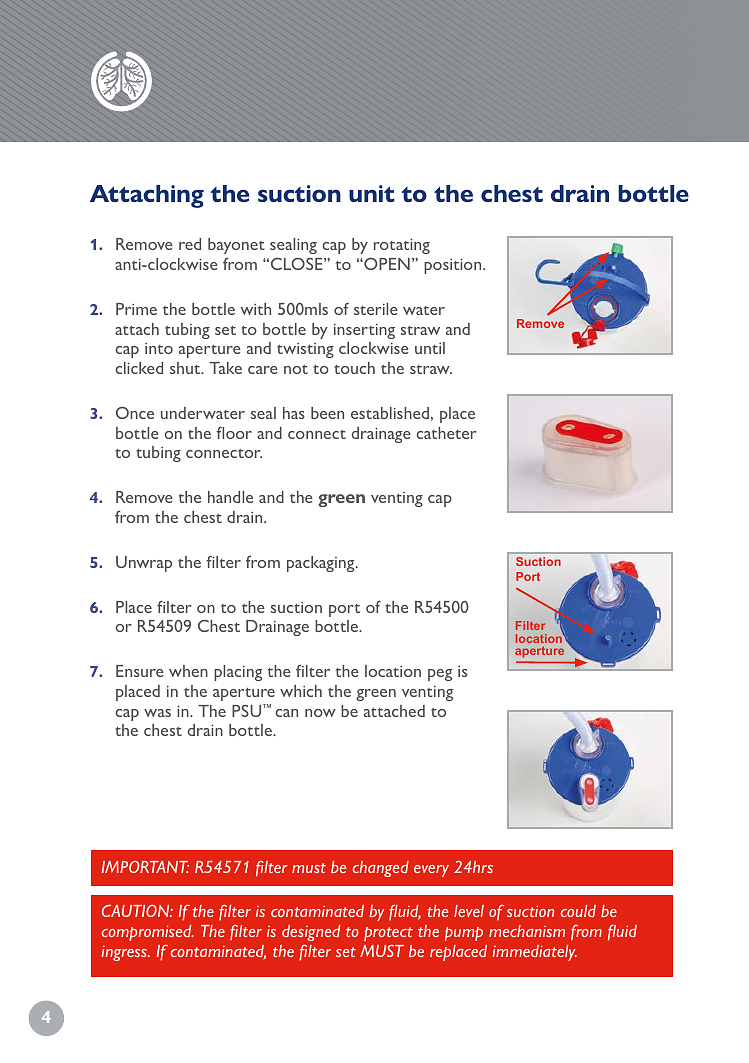 Image resolution: width=749 pixels, height=1063 pixels. What do you see at coordinates (372, 193) in the document?
I see `unit` at bounding box center [372, 193].
